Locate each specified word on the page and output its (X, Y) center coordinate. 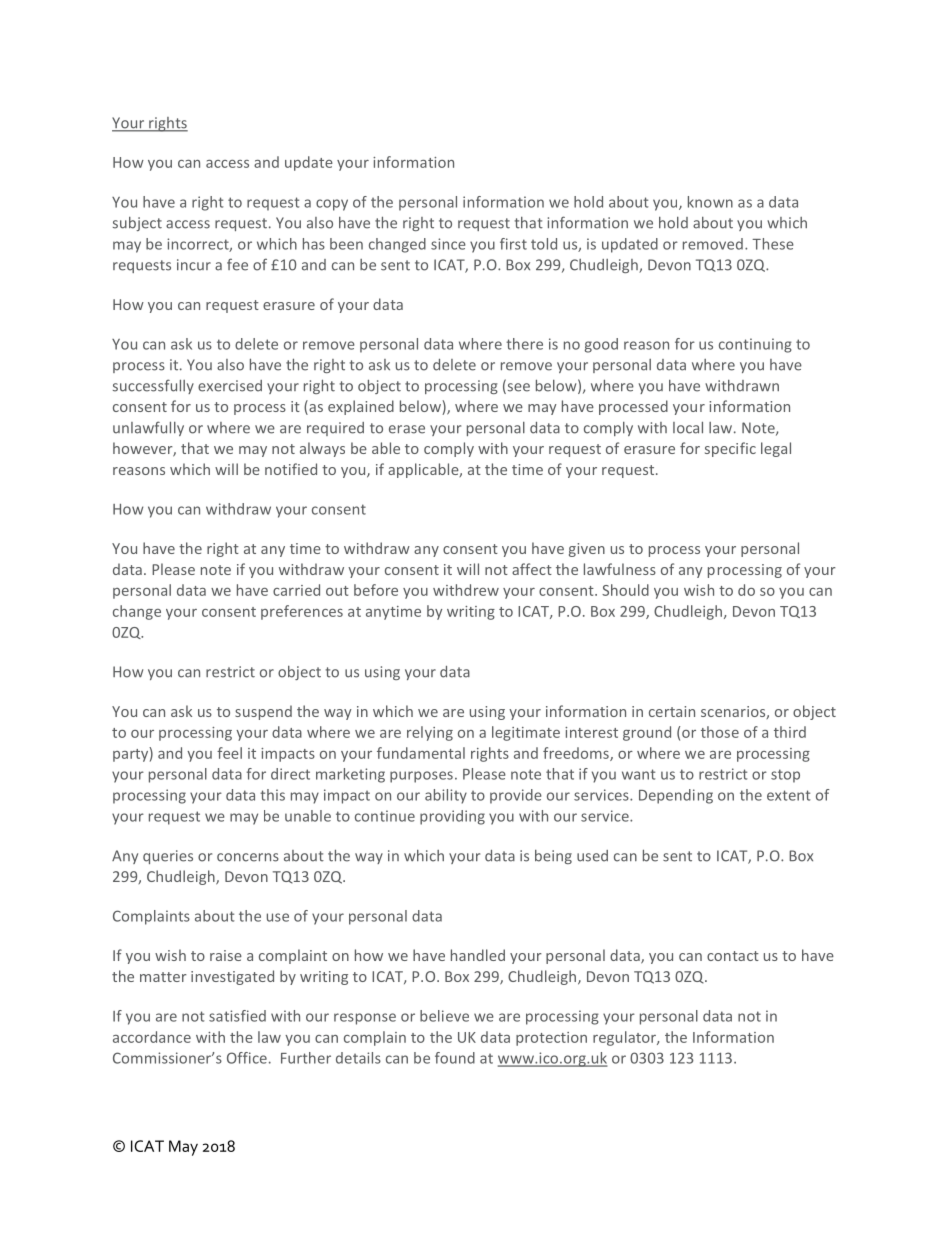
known (710, 202)
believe (444, 1016)
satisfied (237, 1016)
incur (194, 265)
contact (733, 956)
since (448, 244)
